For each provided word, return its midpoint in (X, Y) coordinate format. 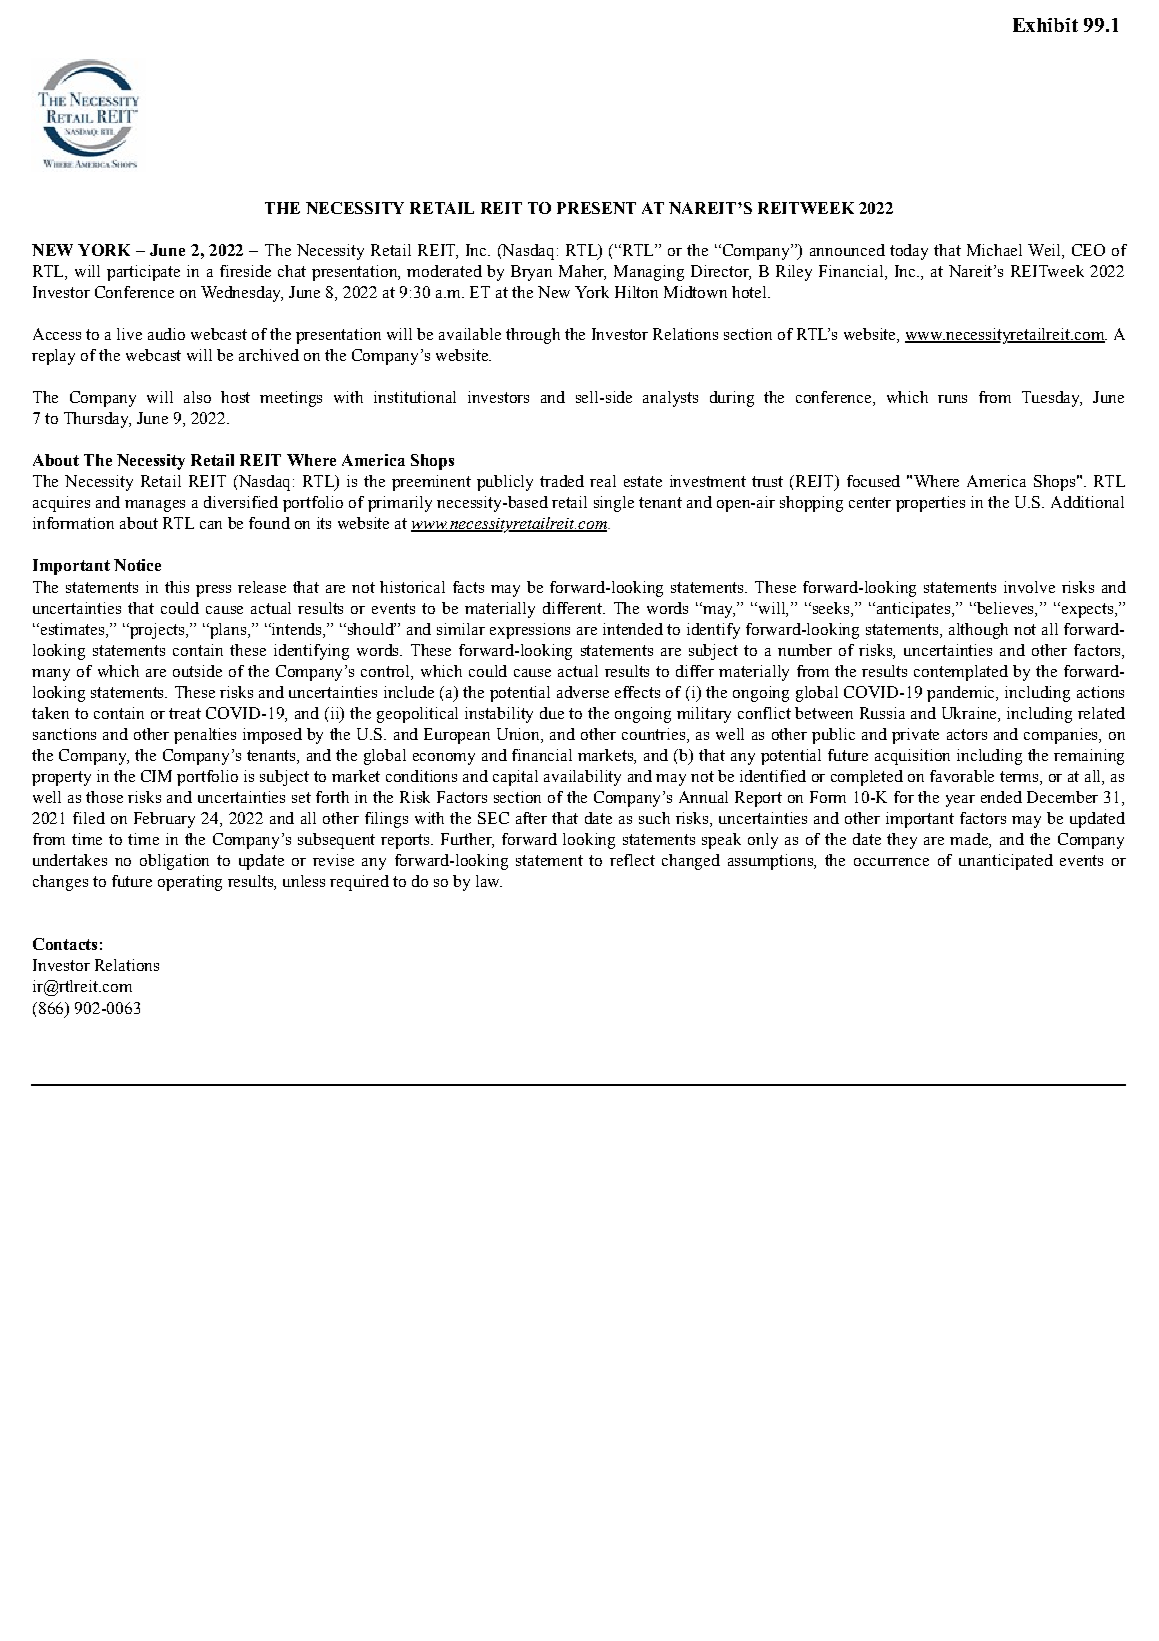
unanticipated (1006, 862)
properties (930, 504)
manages (155, 506)
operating (190, 883)
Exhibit (1045, 25)
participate (143, 273)
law (489, 881)
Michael (994, 250)
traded (562, 481)
